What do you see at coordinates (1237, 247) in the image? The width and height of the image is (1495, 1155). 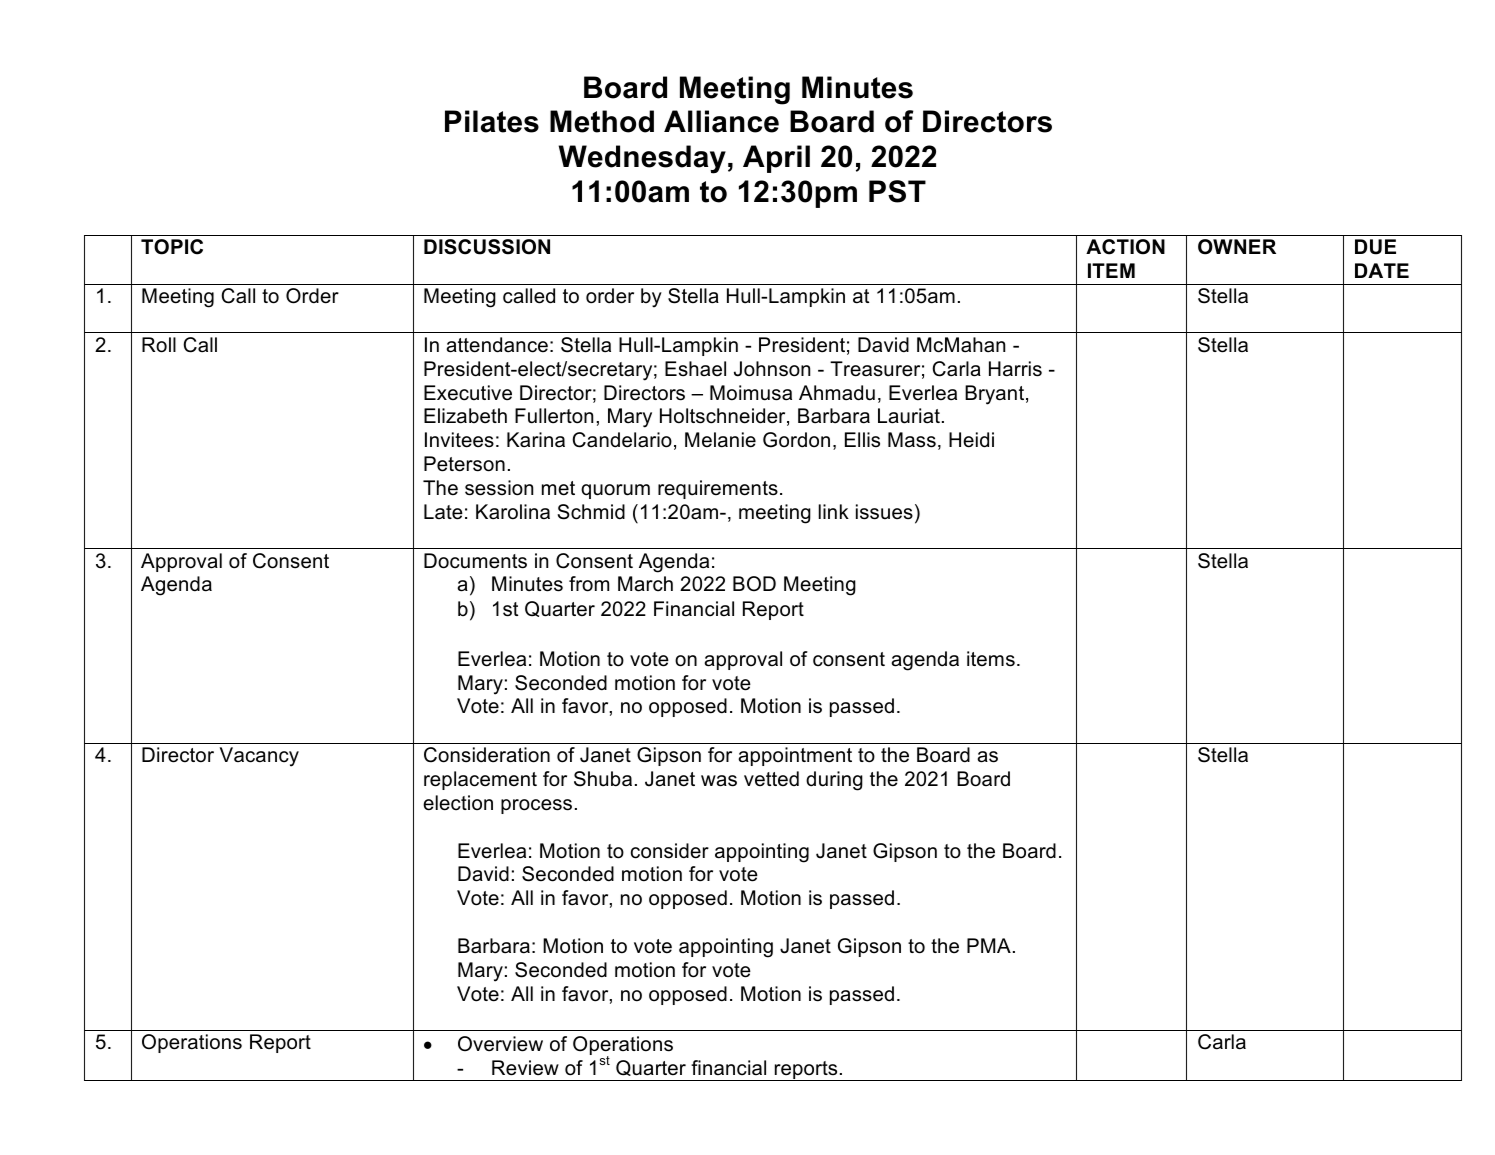 I see `OWNER` at bounding box center [1237, 247].
